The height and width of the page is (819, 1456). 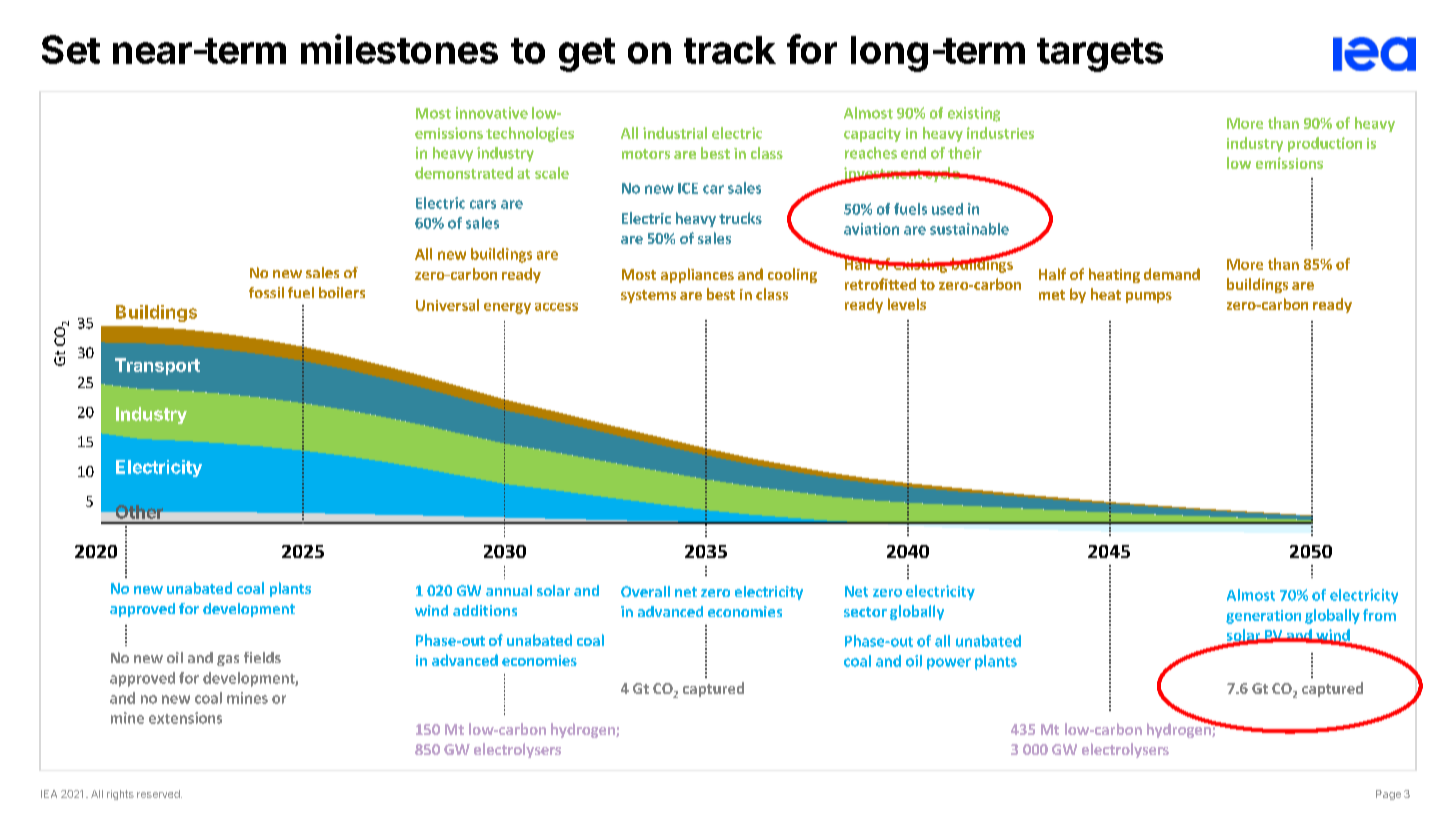 What do you see at coordinates (730, 50) in the page?
I see `track` at bounding box center [730, 50].
